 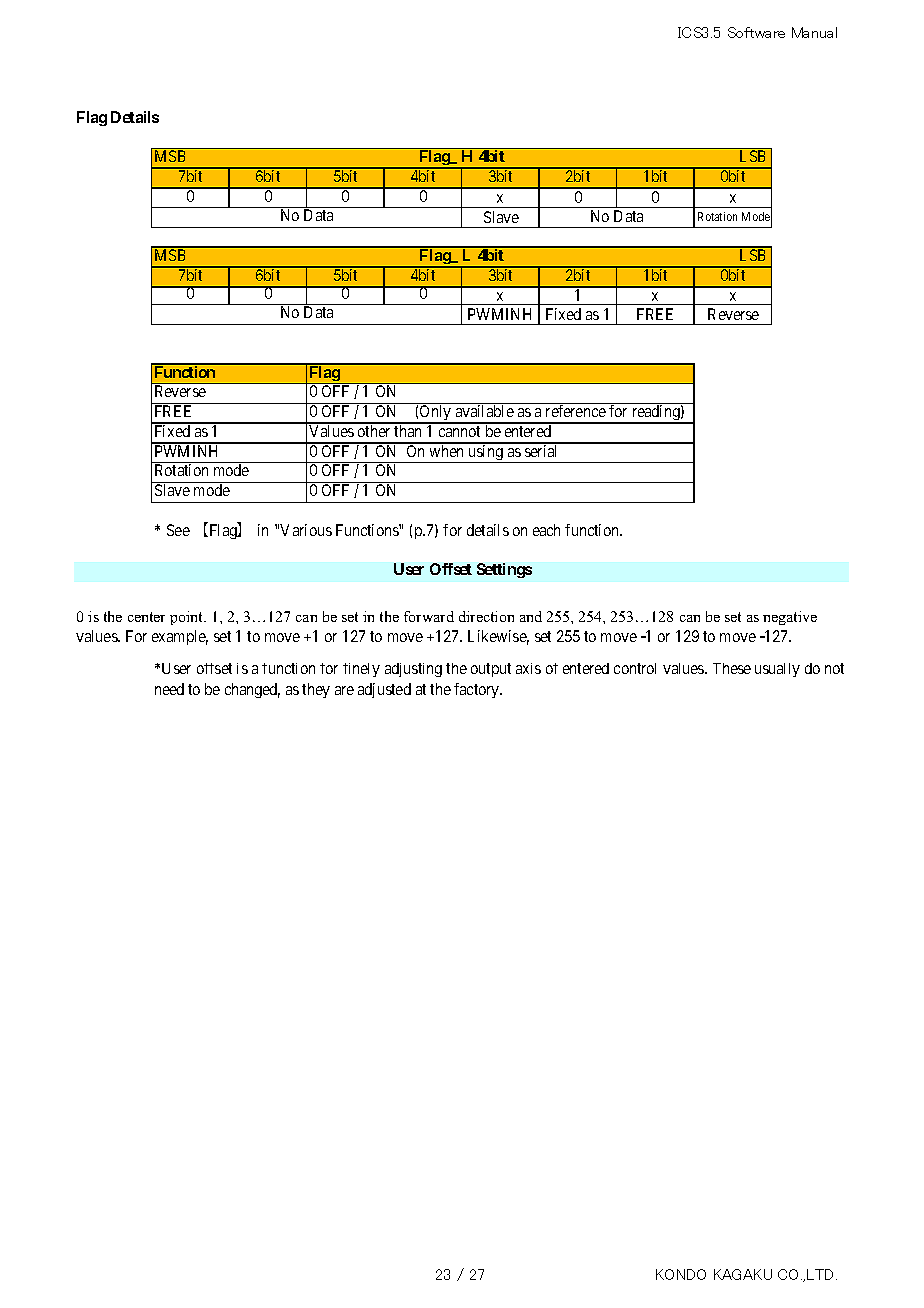 I want to click on changed, so click(x=252, y=690).
